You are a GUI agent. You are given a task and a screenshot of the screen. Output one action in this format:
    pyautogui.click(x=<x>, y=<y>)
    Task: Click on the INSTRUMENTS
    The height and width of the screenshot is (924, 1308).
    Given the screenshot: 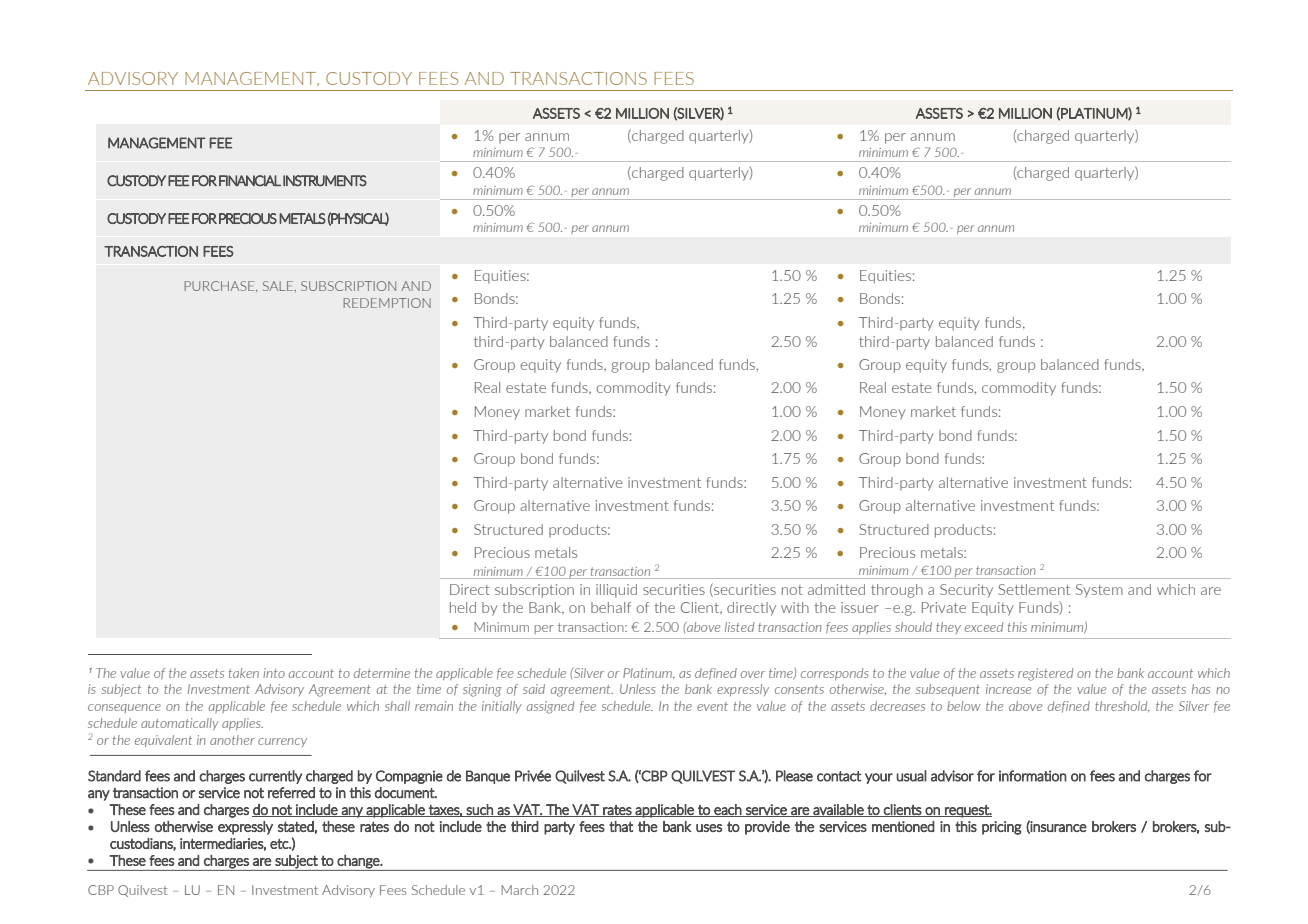 What is the action you would take?
    pyautogui.click(x=325, y=181)
